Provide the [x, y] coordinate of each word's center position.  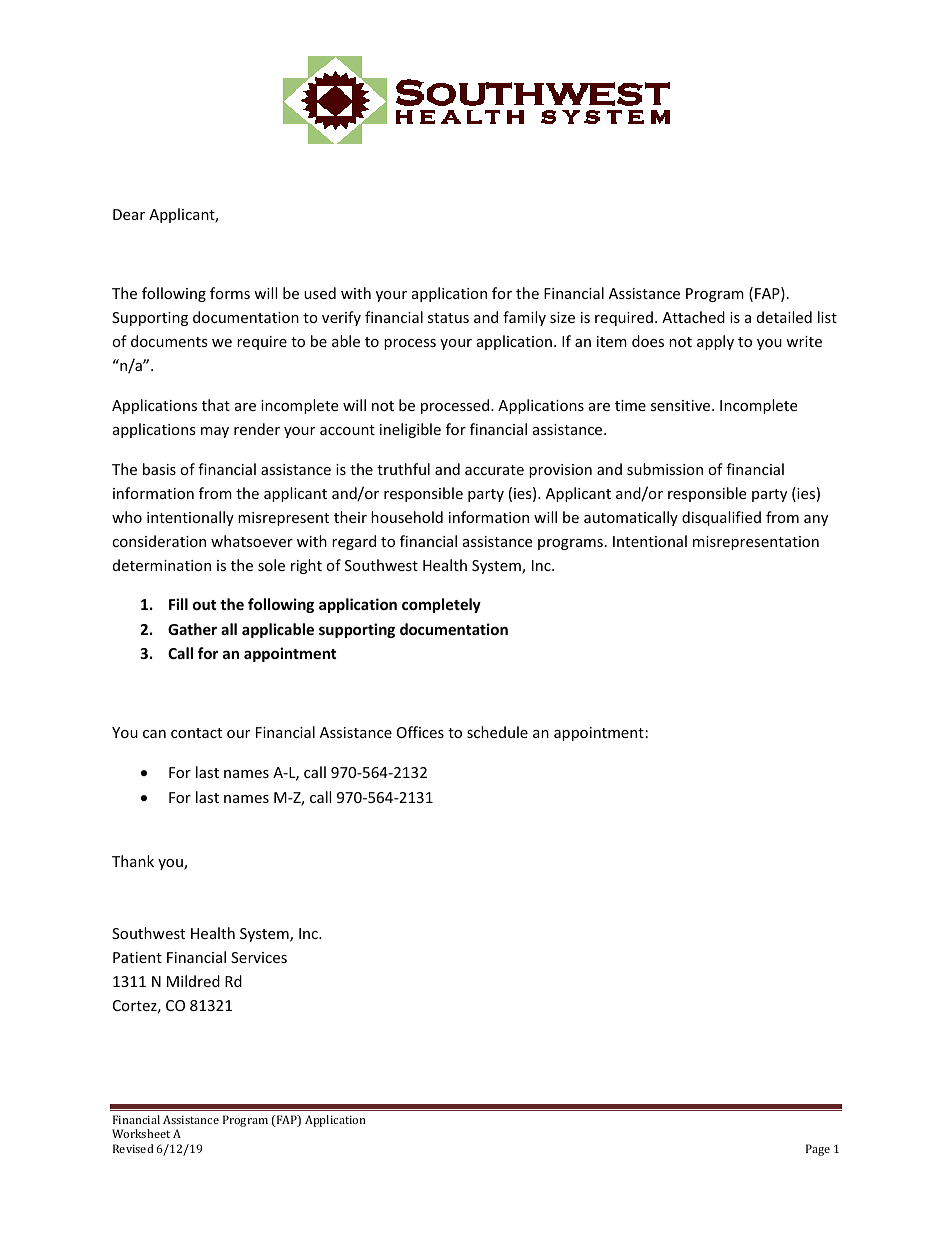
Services [259, 957]
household [407, 517]
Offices [420, 732]
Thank [133, 861]
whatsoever [252, 541]
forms [230, 293]
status [448, 318]
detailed [784, 317]
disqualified [721, 518]
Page [818, 1150]
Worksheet [141, 1133]
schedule [497, 732]
